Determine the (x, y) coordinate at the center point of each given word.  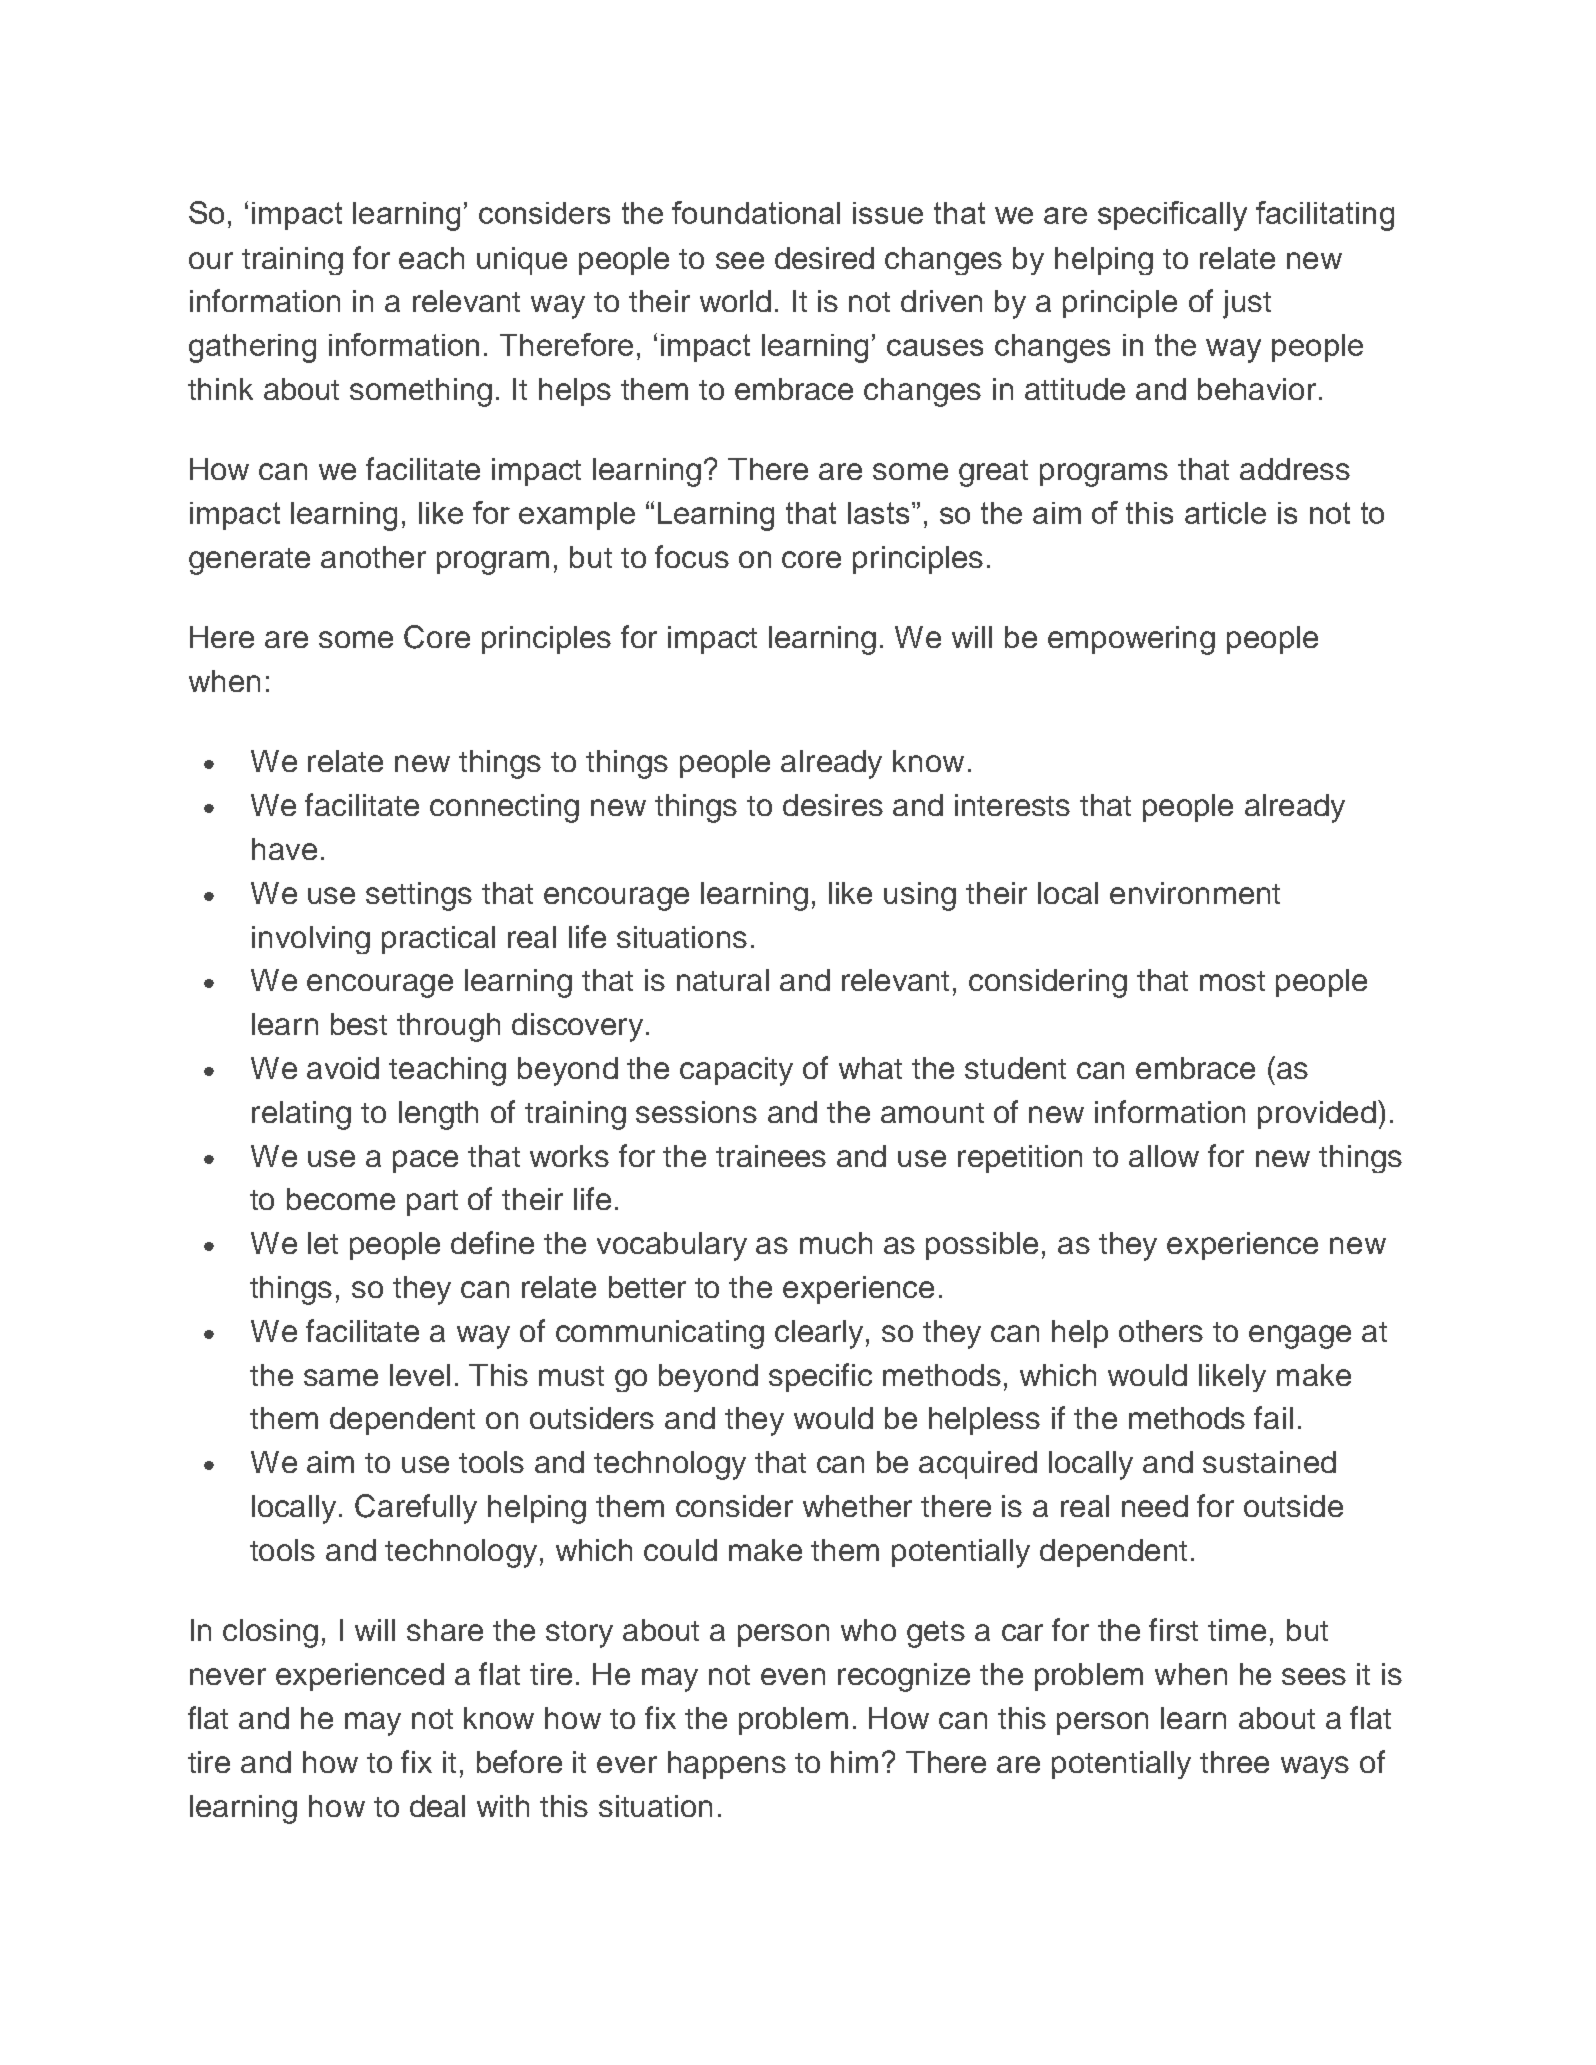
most (1232, 981)
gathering (252, 348)
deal (437, 1806)
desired (824, 258)
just (1247, 304)
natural (723, 980)
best (359, 1024)
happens (727, 1765)
